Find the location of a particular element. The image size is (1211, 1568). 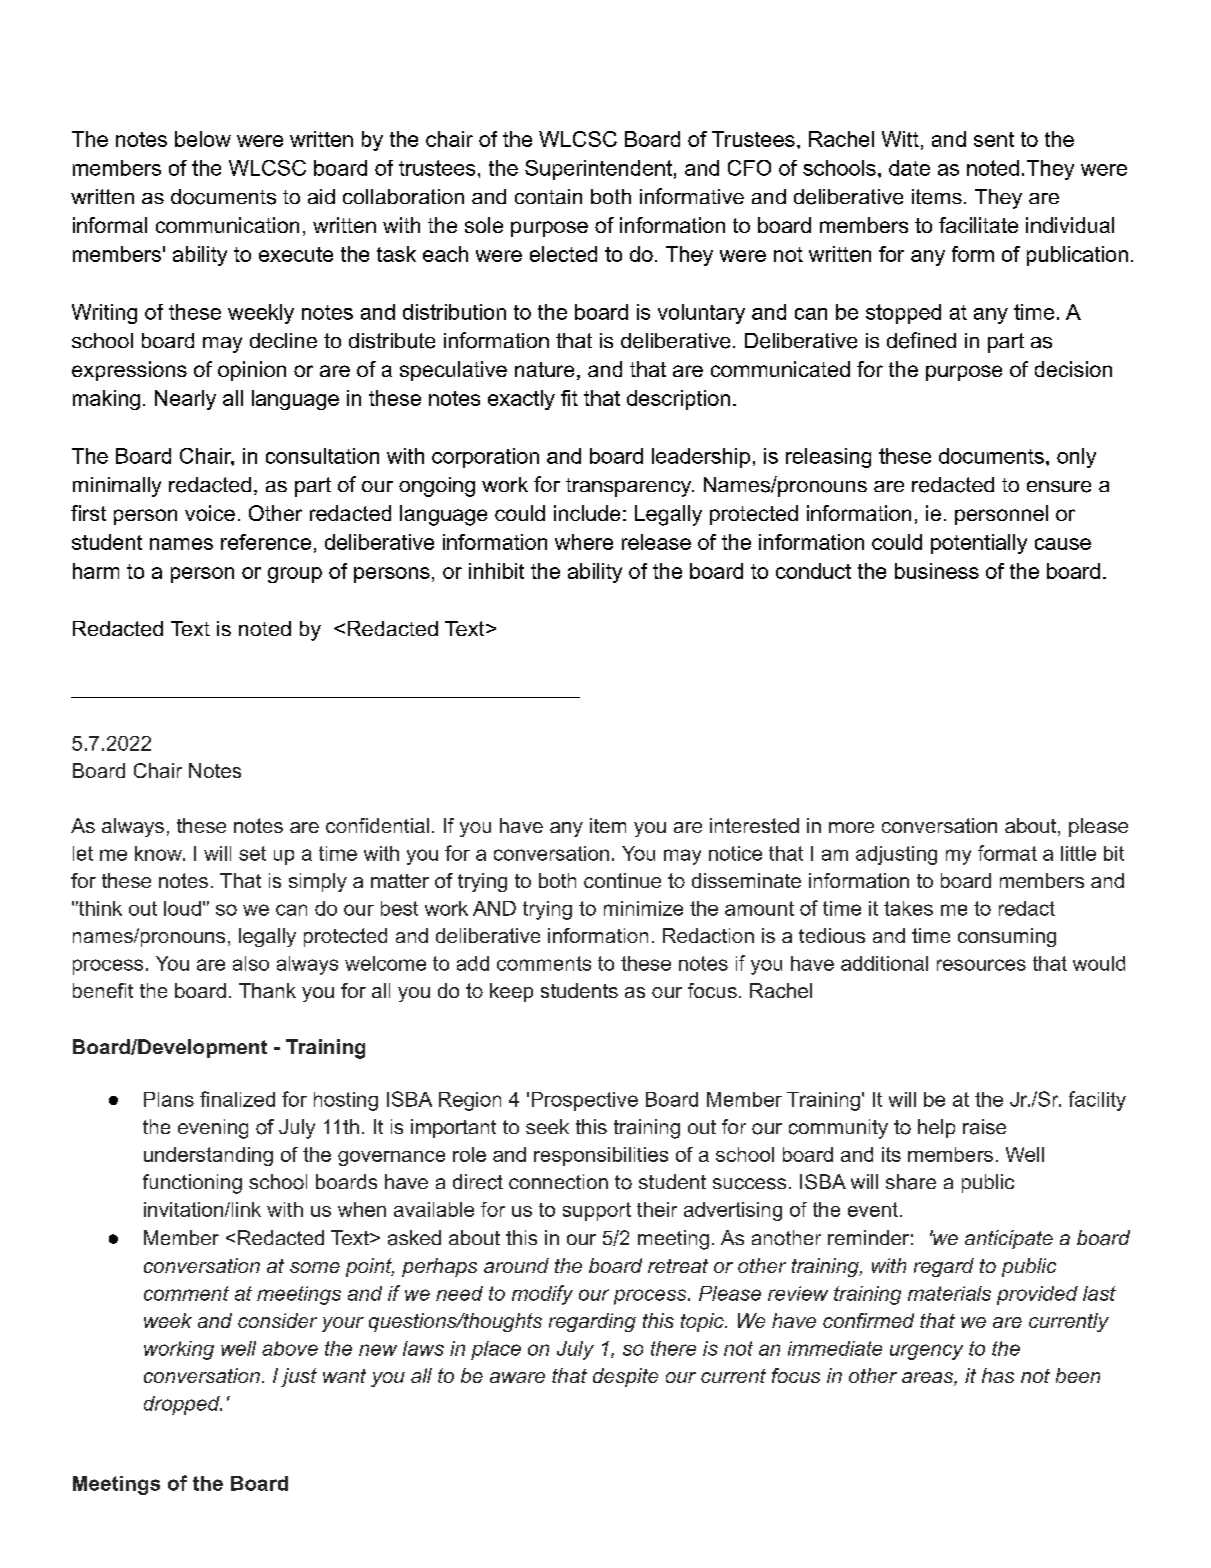

Nearly is located at coordinates (185, 400).
